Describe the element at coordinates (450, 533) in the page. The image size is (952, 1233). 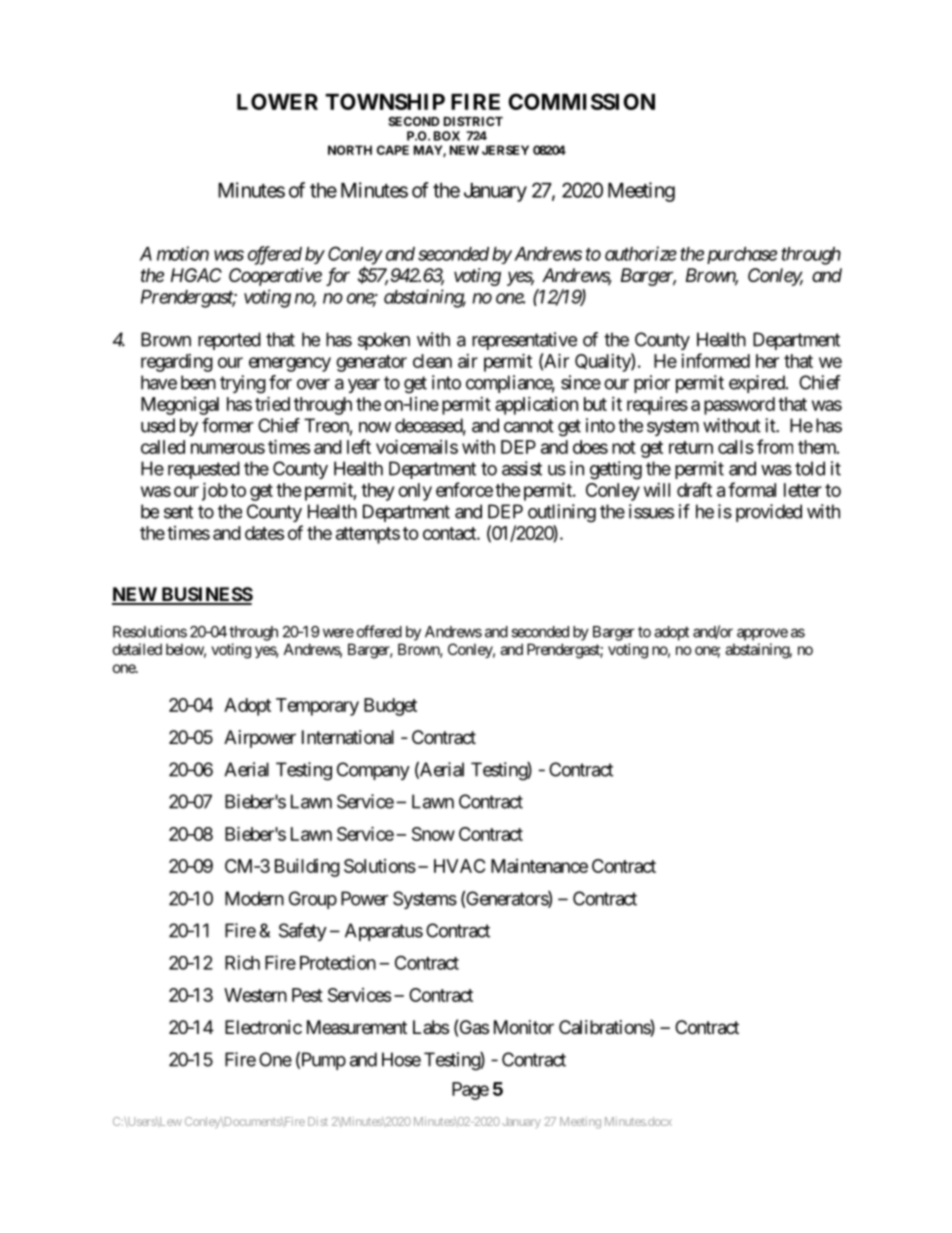
I see `contact` at that location.
